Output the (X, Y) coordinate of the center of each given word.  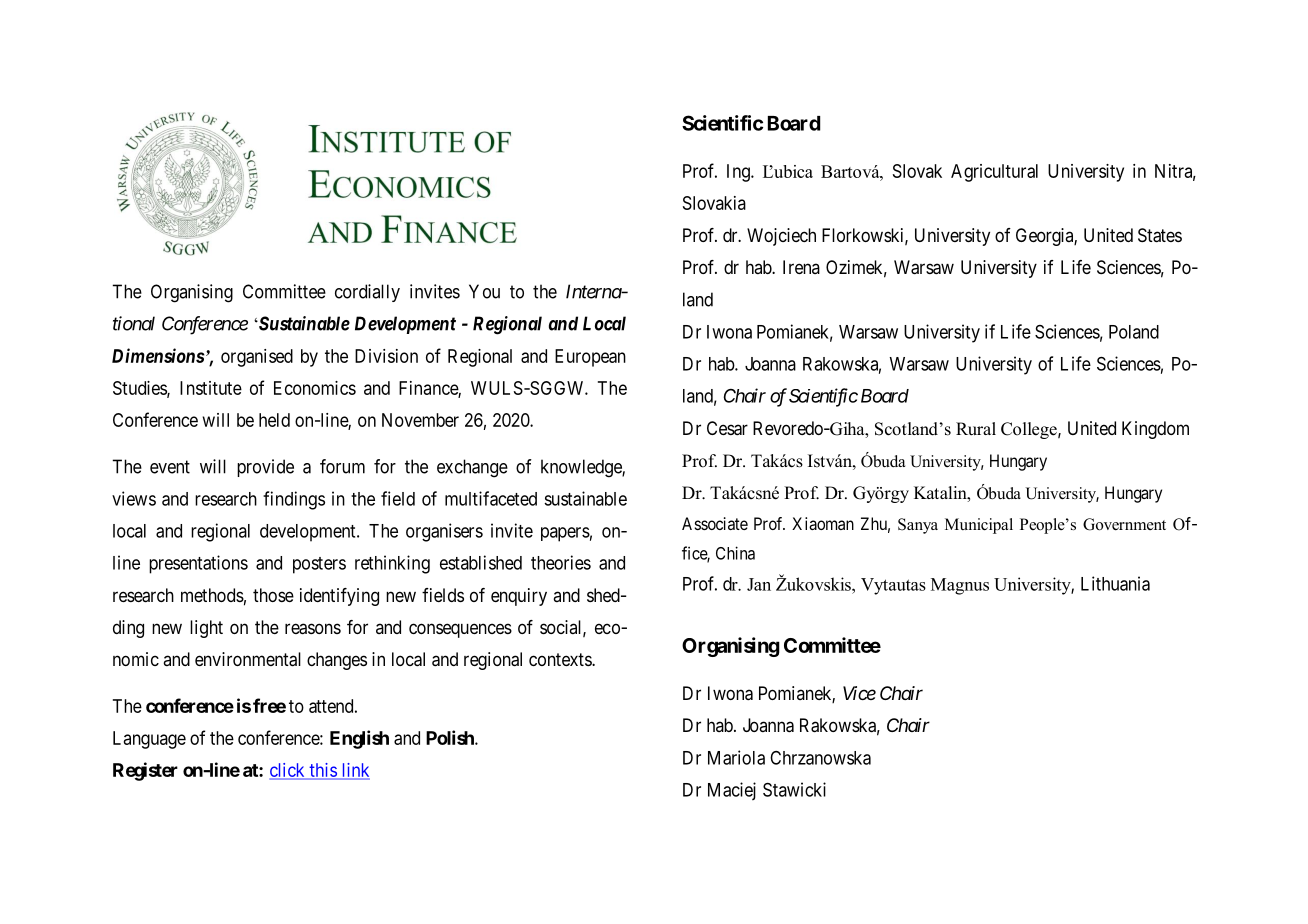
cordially (367, 293)
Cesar (727, 428)
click (288, 771)
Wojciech (781, 237)
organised (257, 358)
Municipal (979, 526)
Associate (715, 523)
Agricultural (994, 173)
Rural (976, 429)
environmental (248, 659)
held (274, 420)
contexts (561, 659)
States (1160, 235)
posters (319, 565)
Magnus (960, 586)
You (484, 291)
